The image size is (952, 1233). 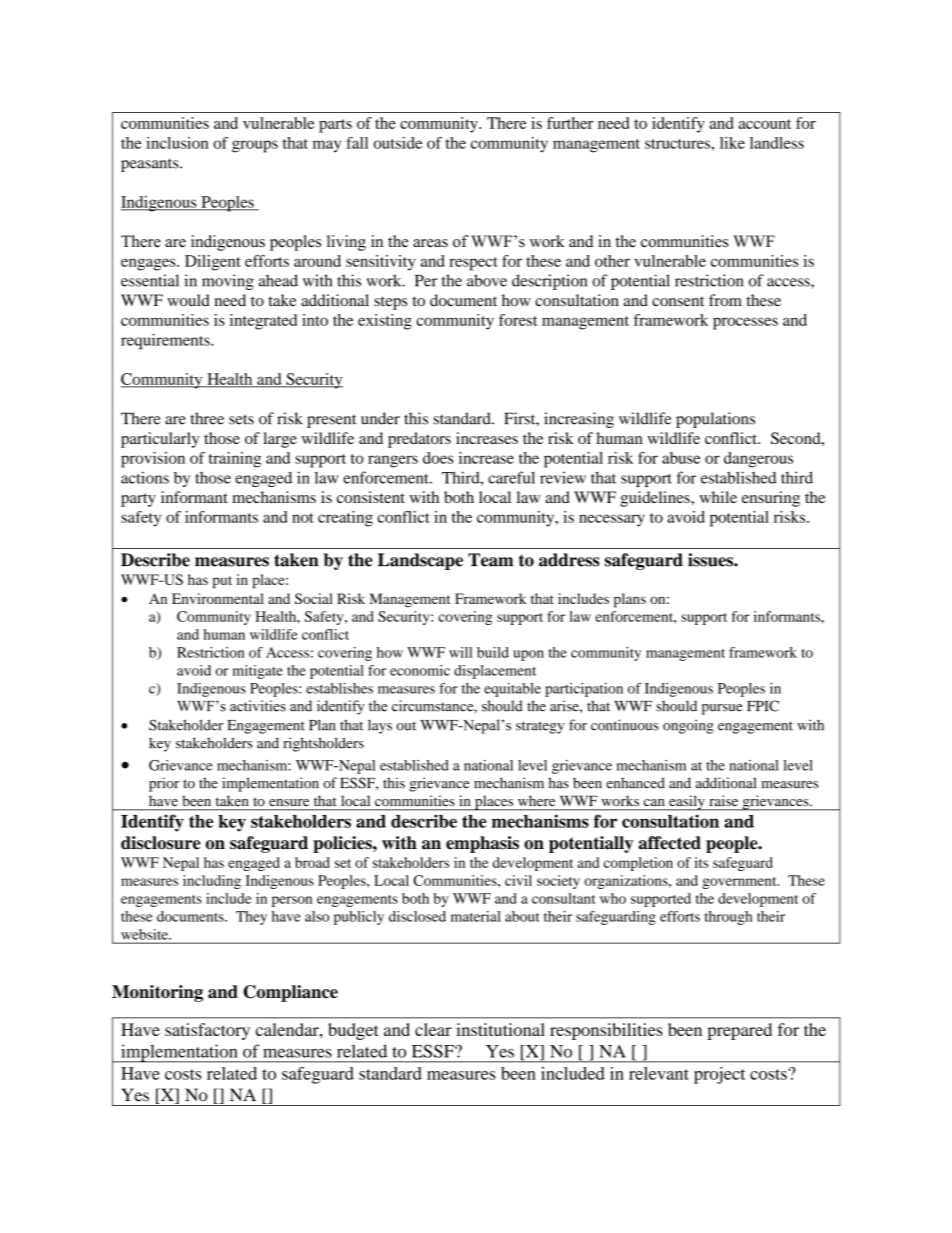 I want to click on issues, so click(x=711, y=560).
